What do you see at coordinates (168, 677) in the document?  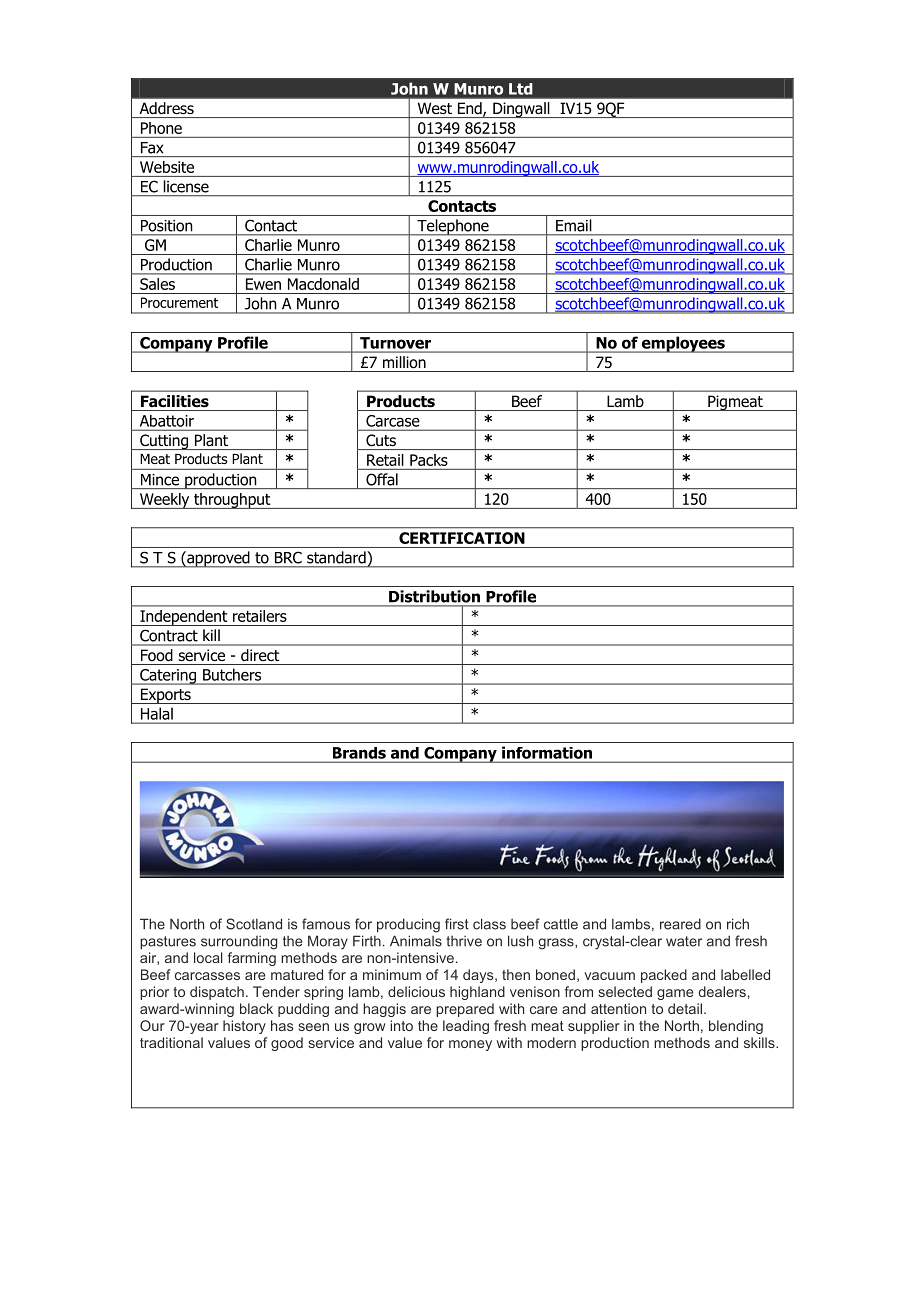 I see `Catering` at bounding box center [168, 677].
